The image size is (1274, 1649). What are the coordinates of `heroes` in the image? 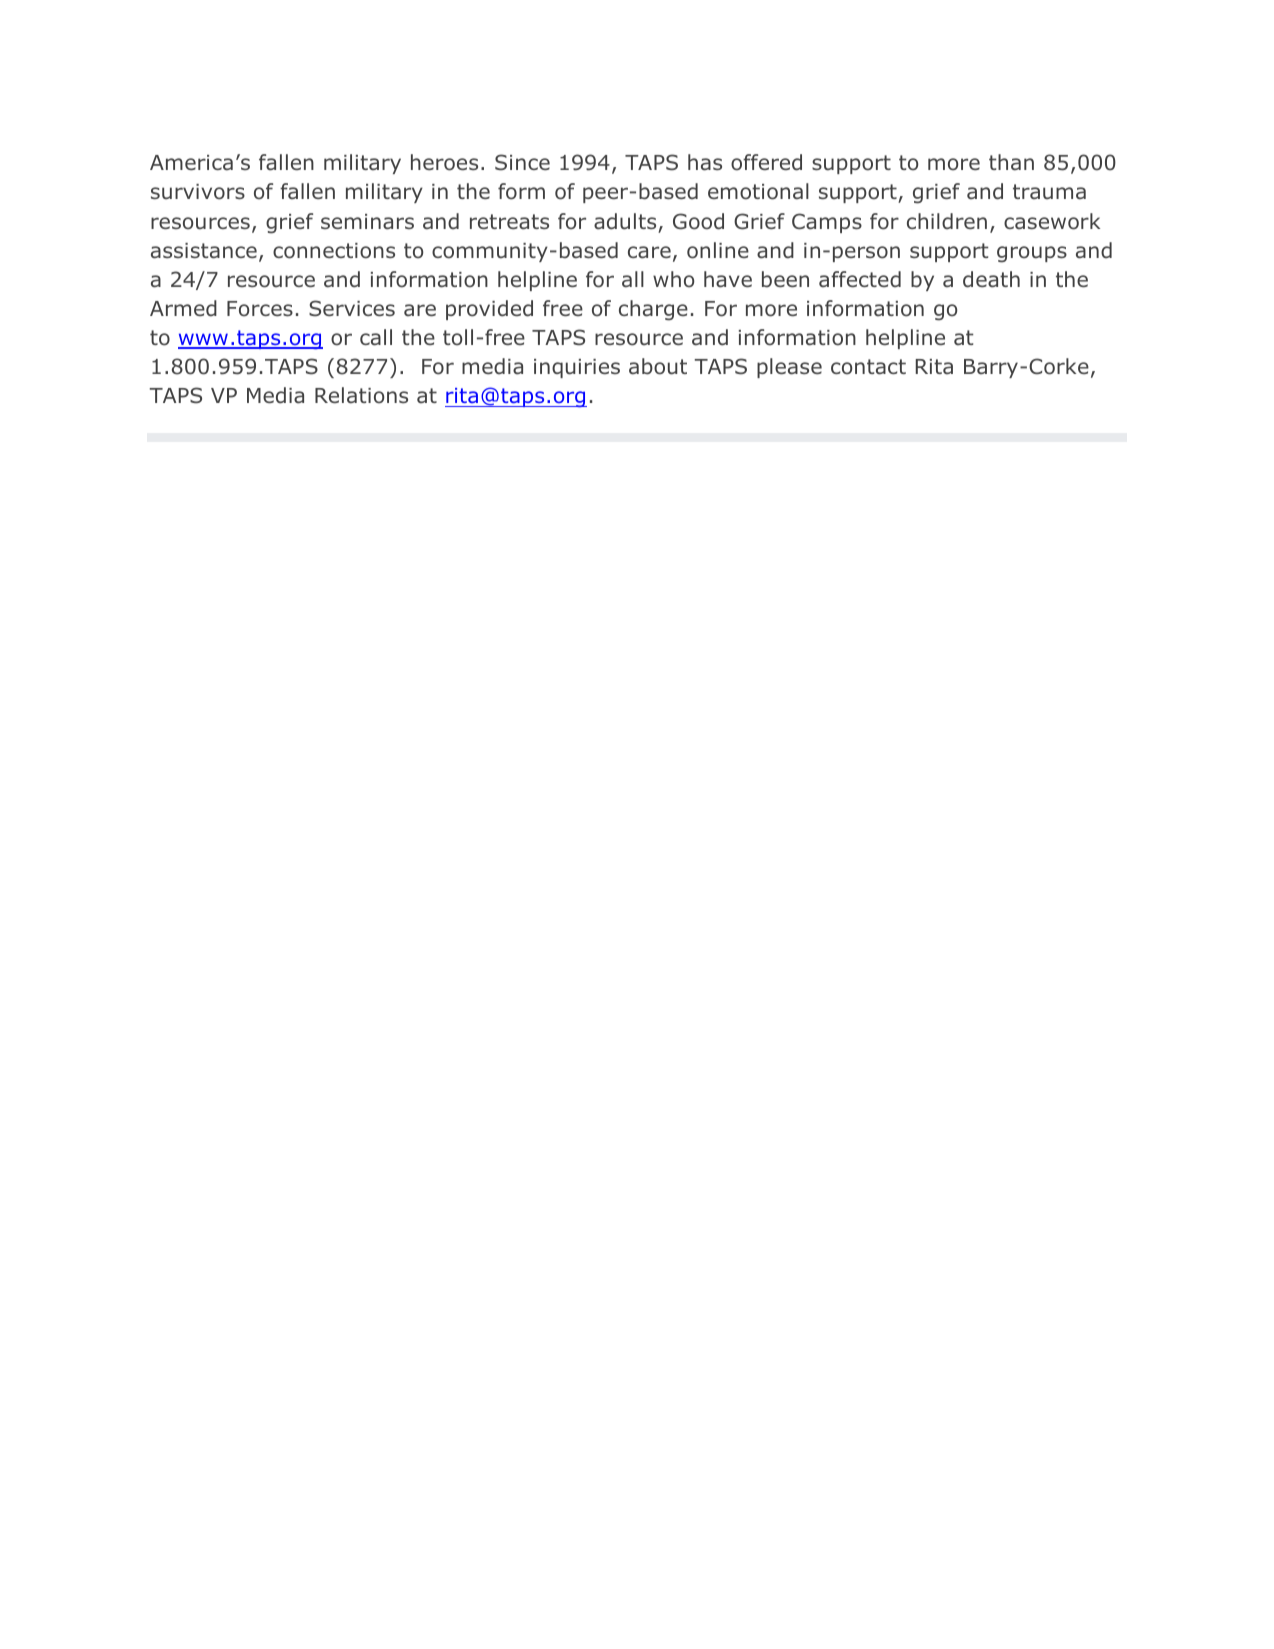 It's located at (444, 162).
